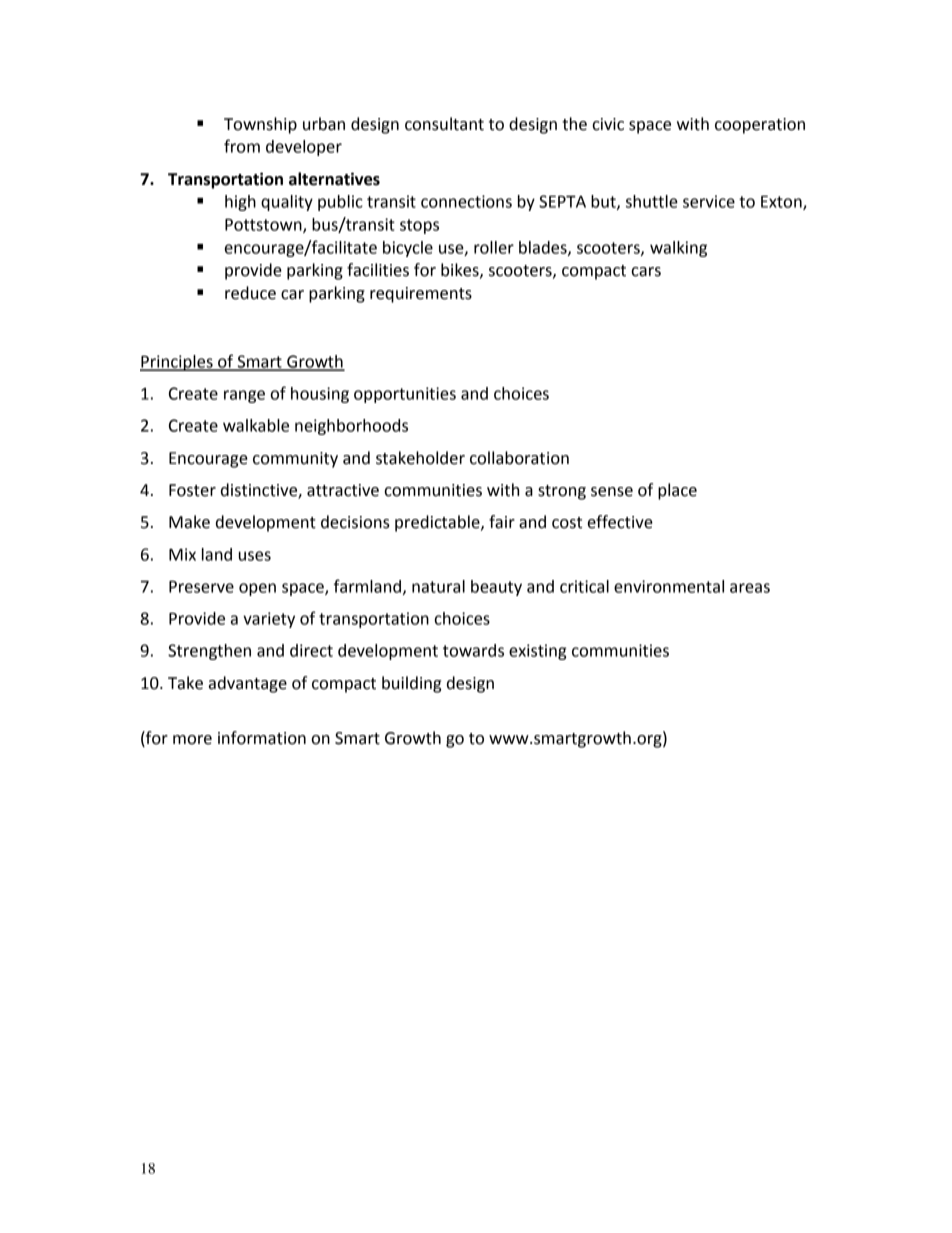 The height and width of the image is (1233, 952). Describe the element at coordinates (411, 684) in the image. I see `building` at that location.
